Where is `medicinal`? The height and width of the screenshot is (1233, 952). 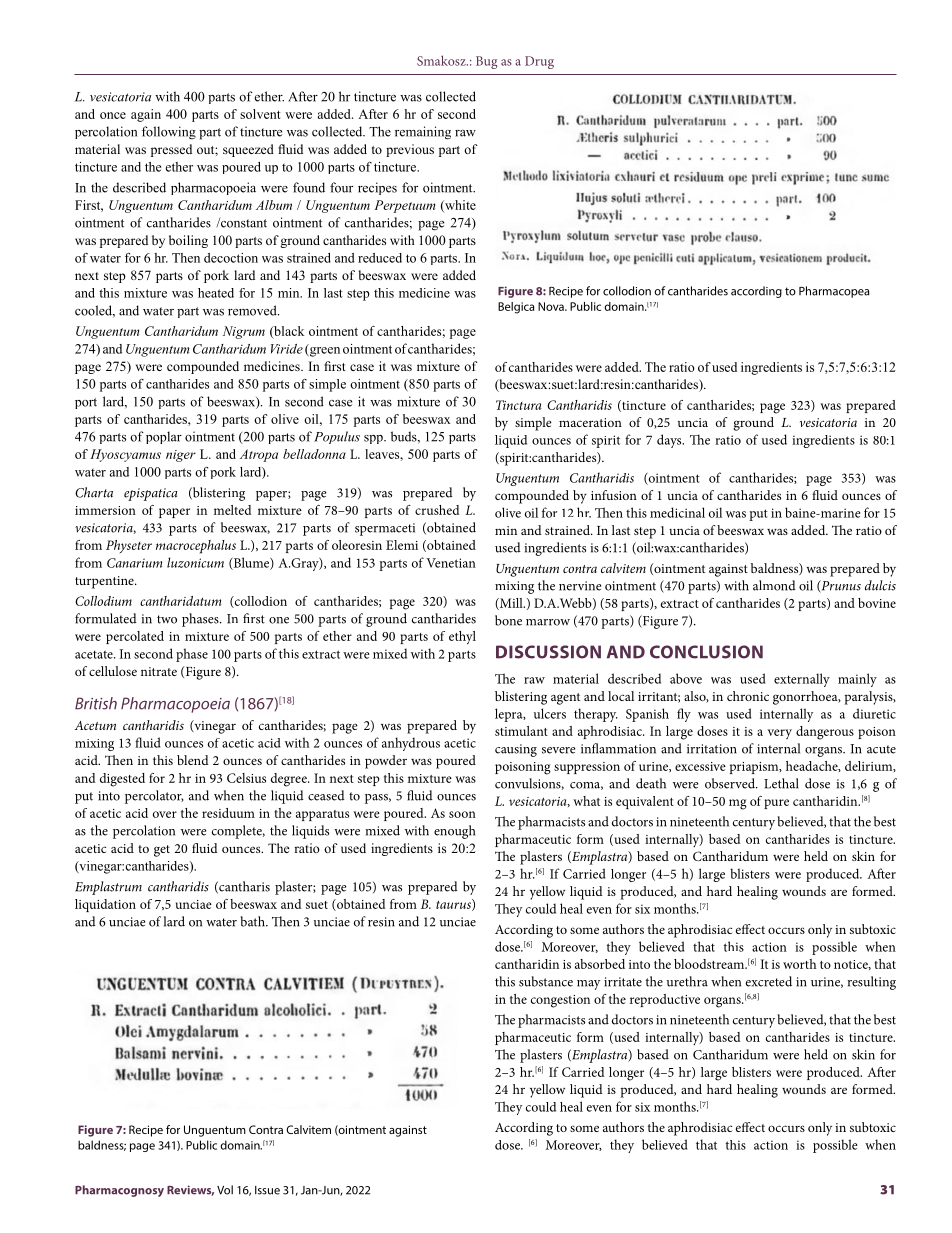
medicinal is located at coordinates (677, 512).
